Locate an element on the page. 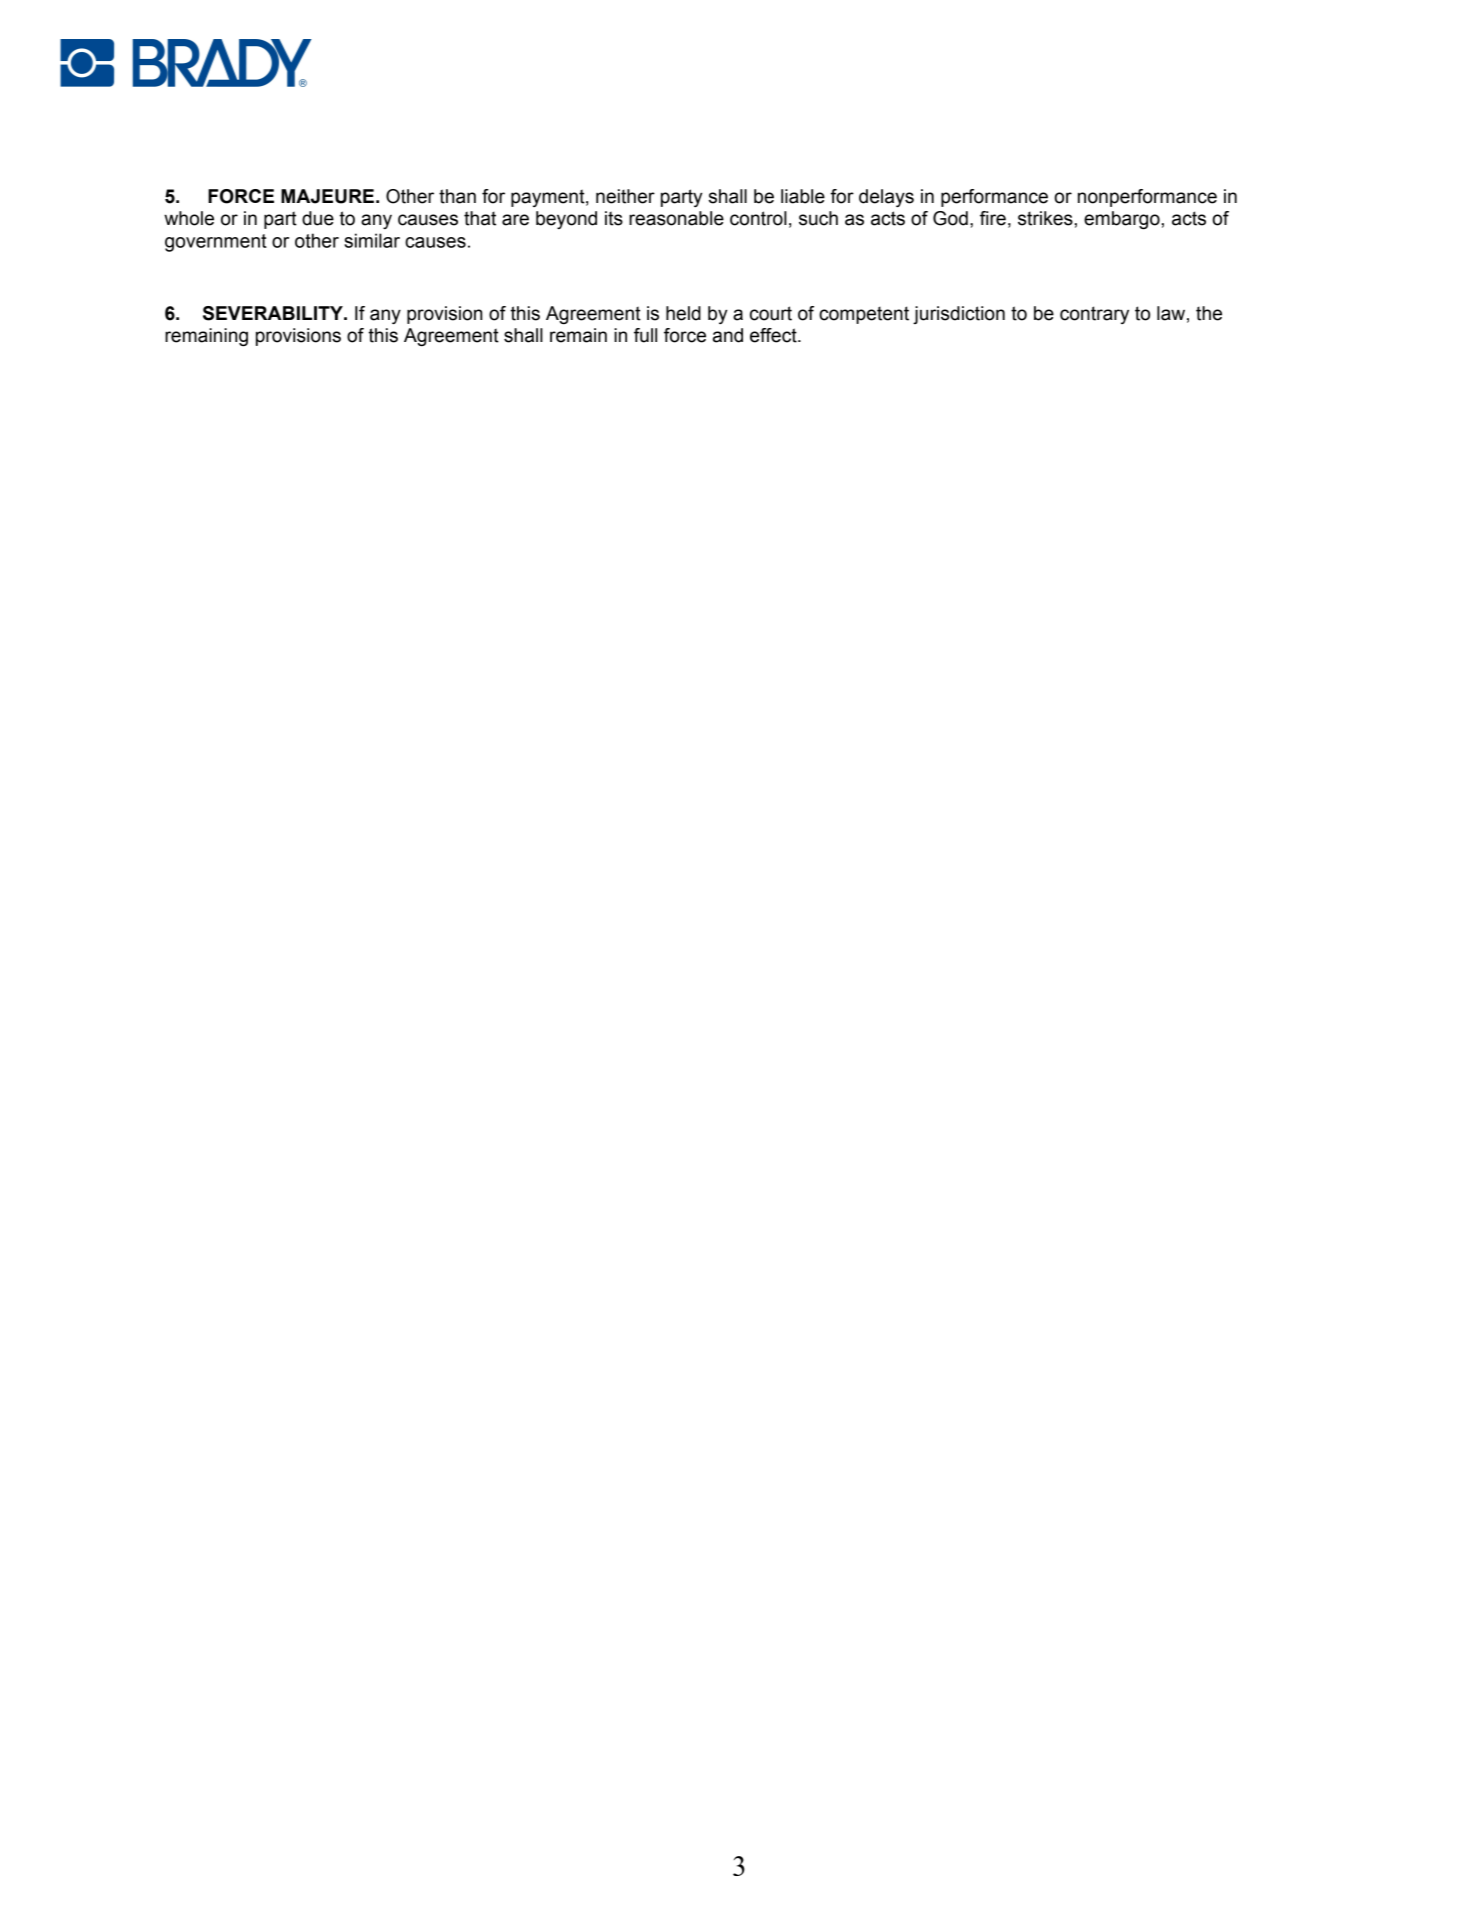 Image resolution: width=1479 pixels, height=1914 pixels. delays is located at coordinates (886, 198).
